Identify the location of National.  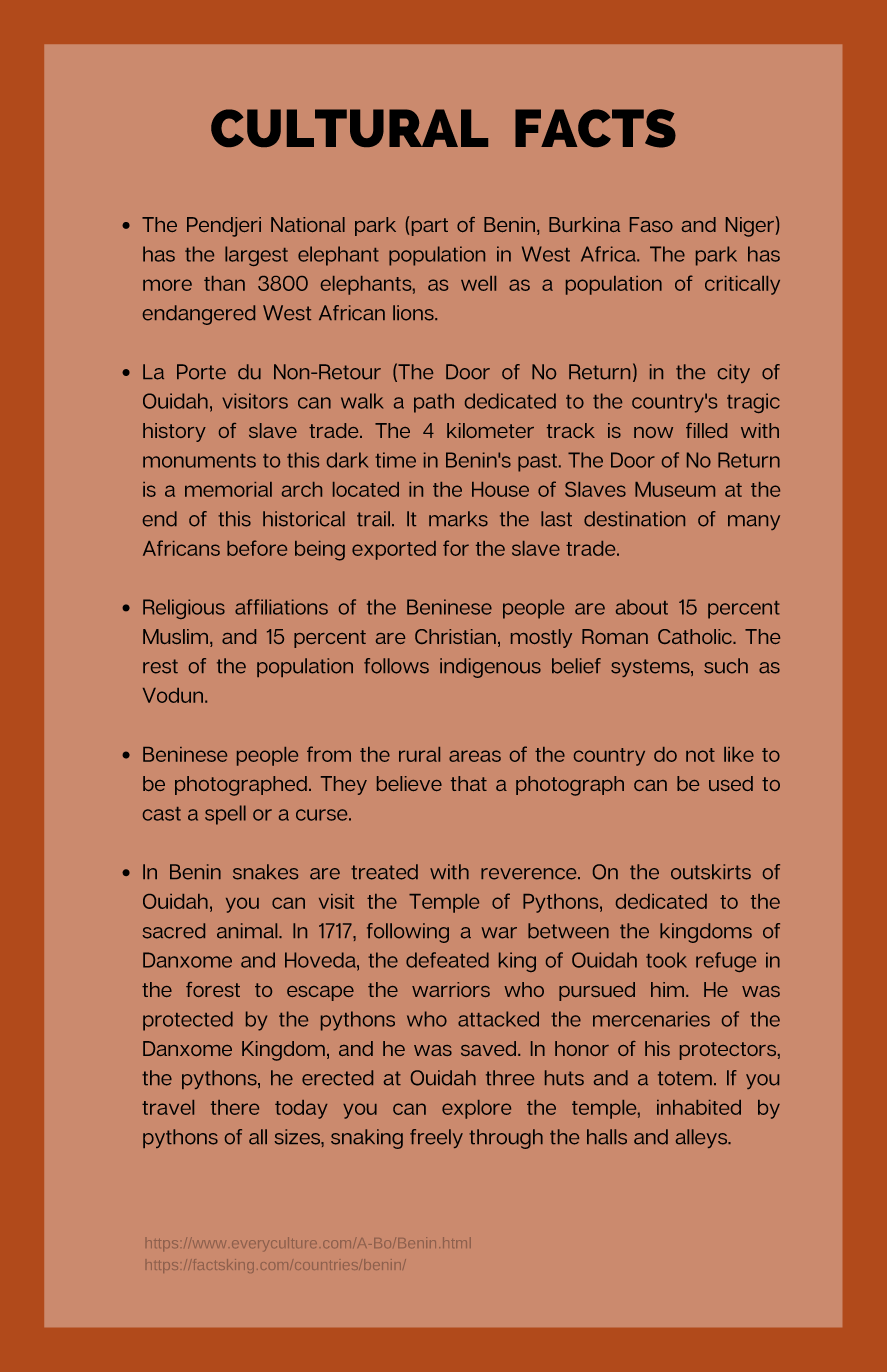
(308, 224).
